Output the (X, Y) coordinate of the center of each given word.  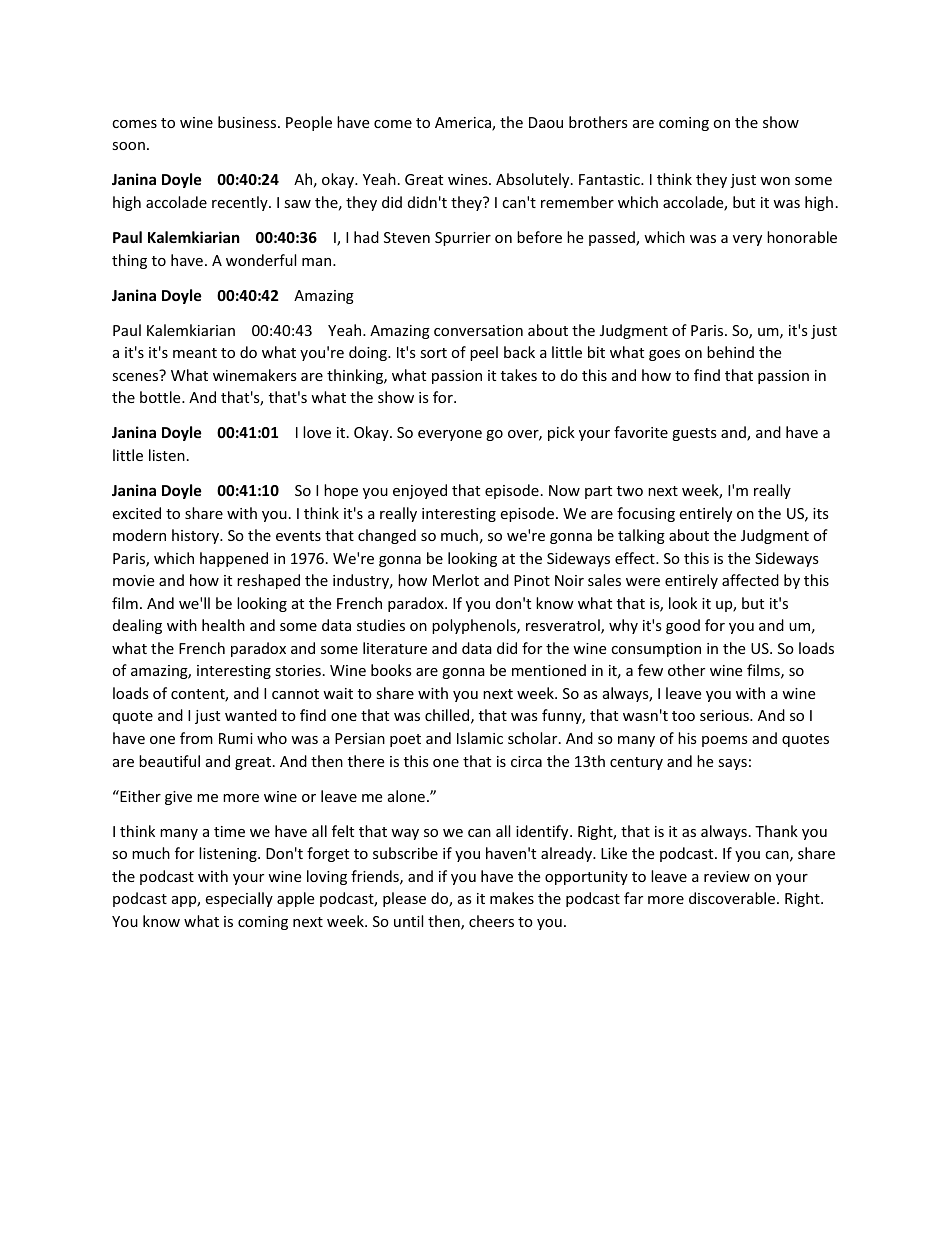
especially (239, 899)
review (727, 876)
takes (519, 375)
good (683, 626)
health (223, 625)
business (248, 122)
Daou (546, 122)
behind (730, 352)
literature (395, 648)
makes (512, 898)
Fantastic (610, 179)
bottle (161, 397)
